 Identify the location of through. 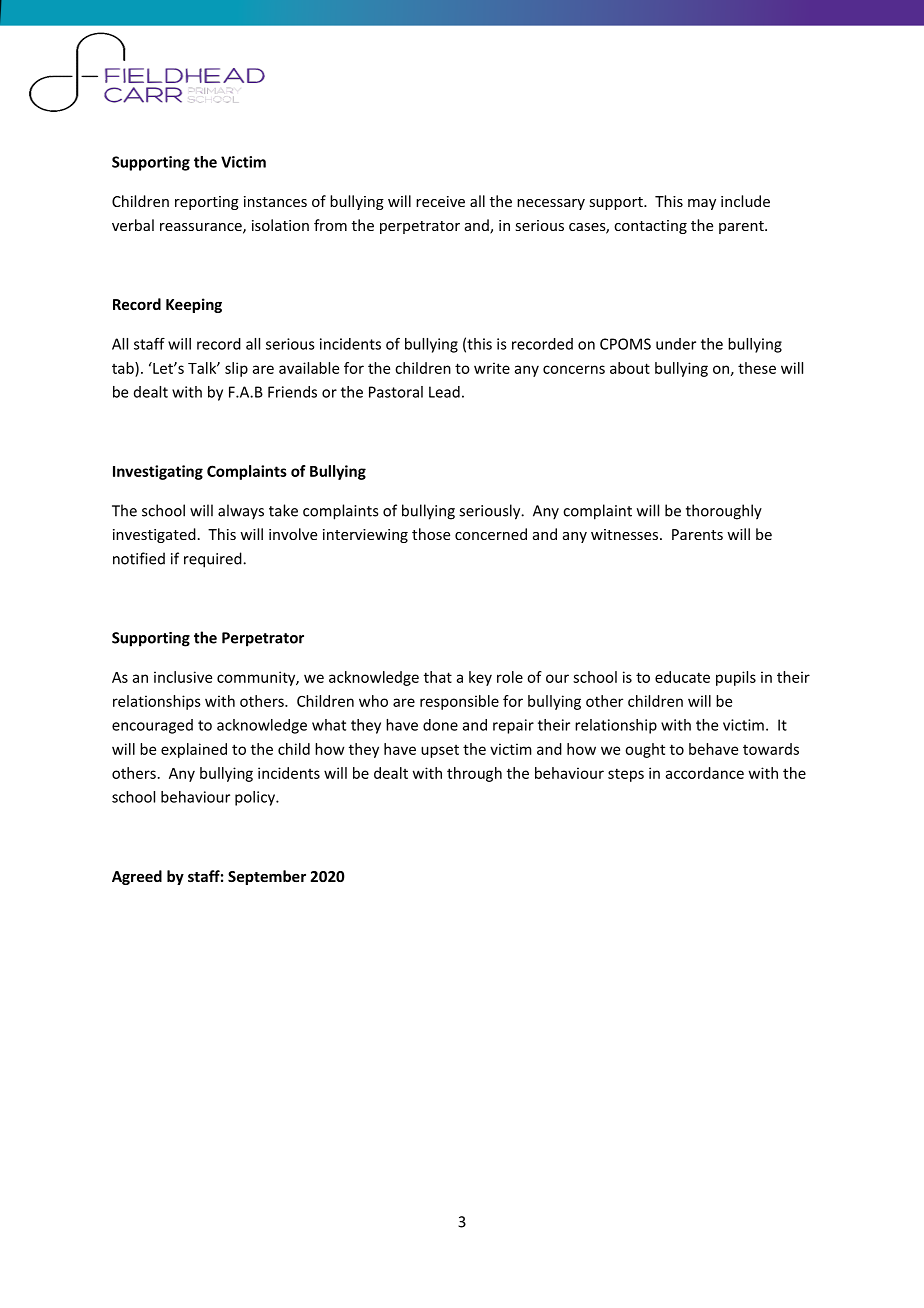
(474, 774).
